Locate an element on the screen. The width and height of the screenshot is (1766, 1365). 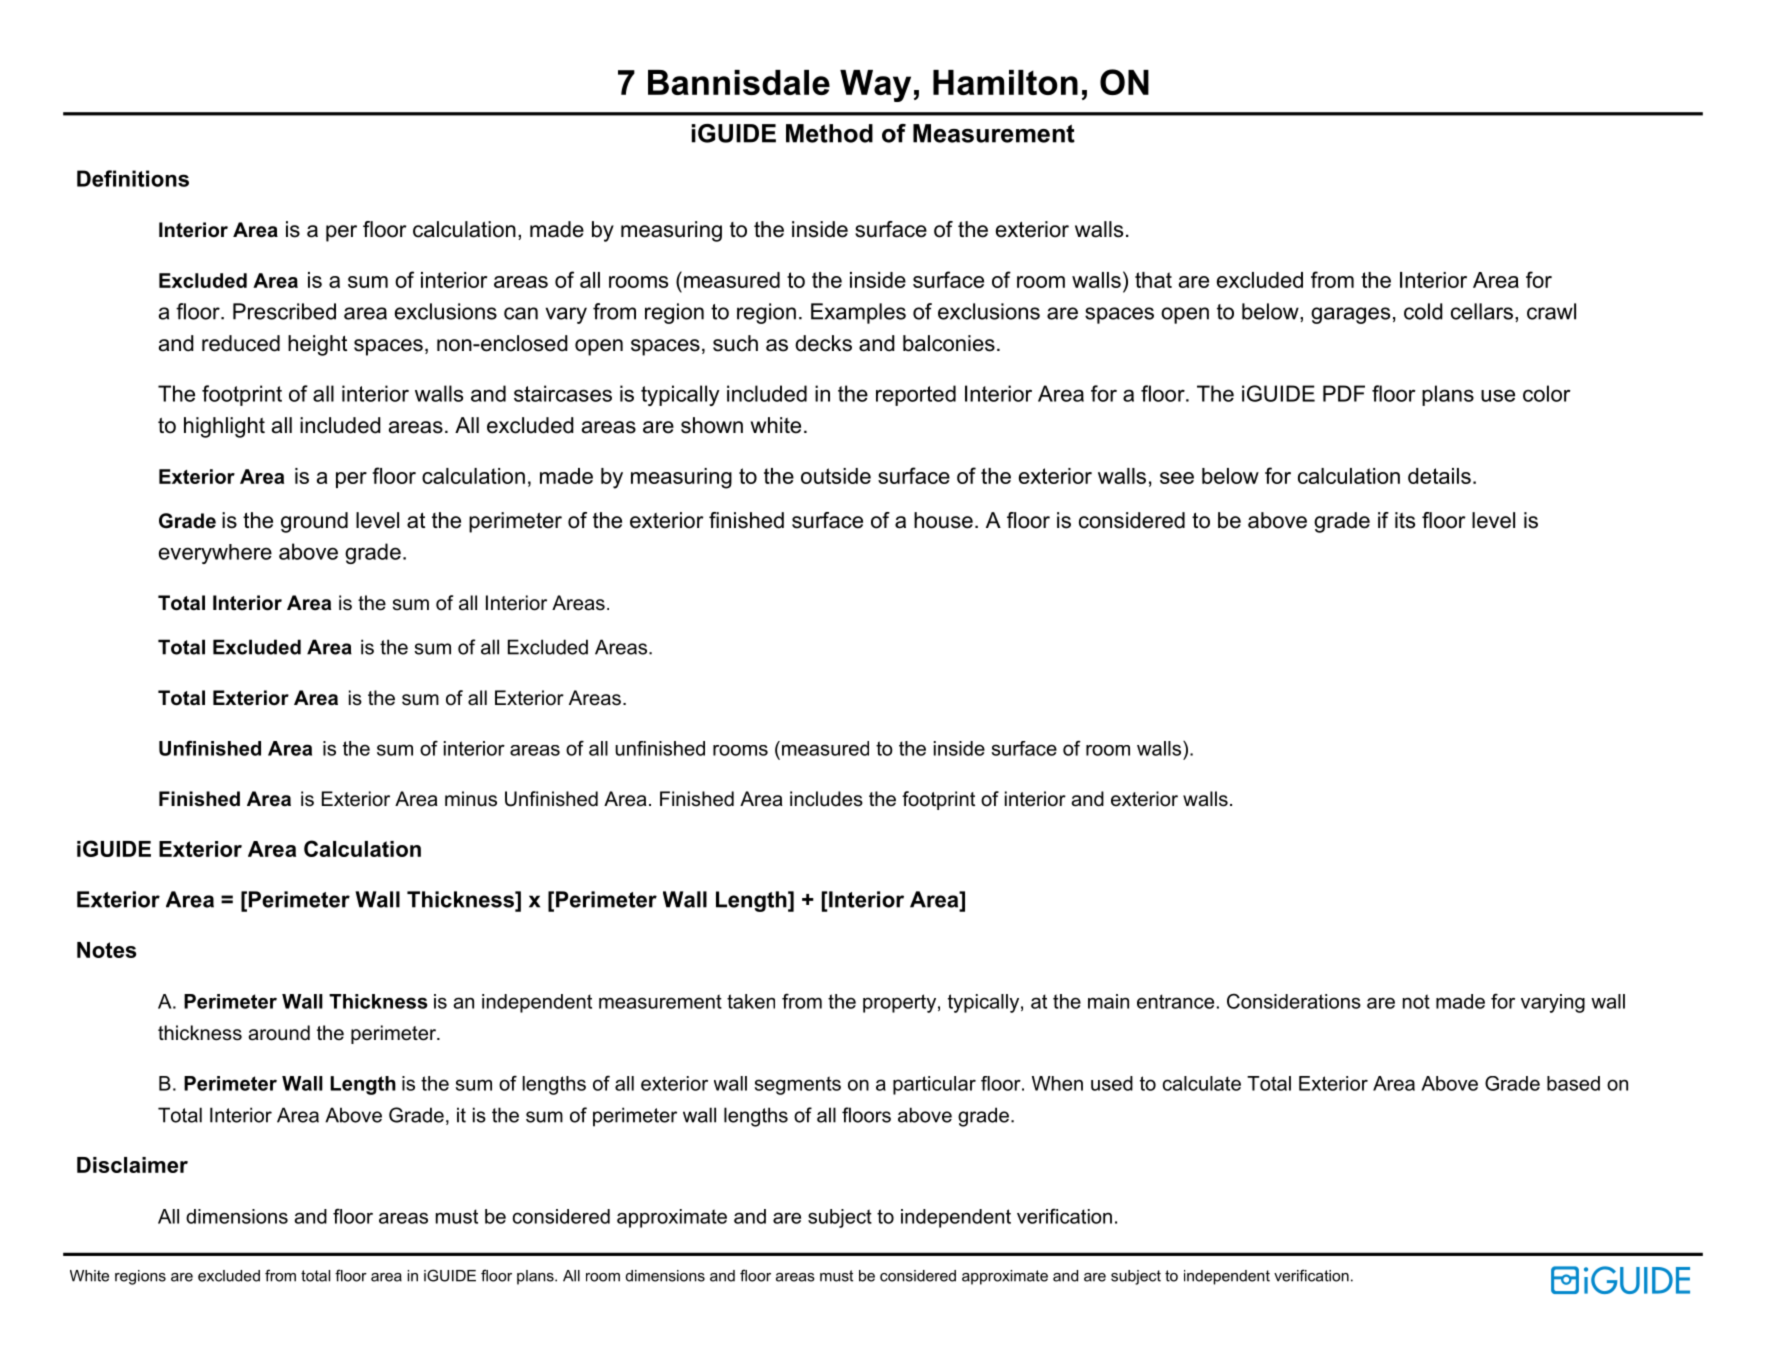
Definitions is located at coordinates (133, 178).
